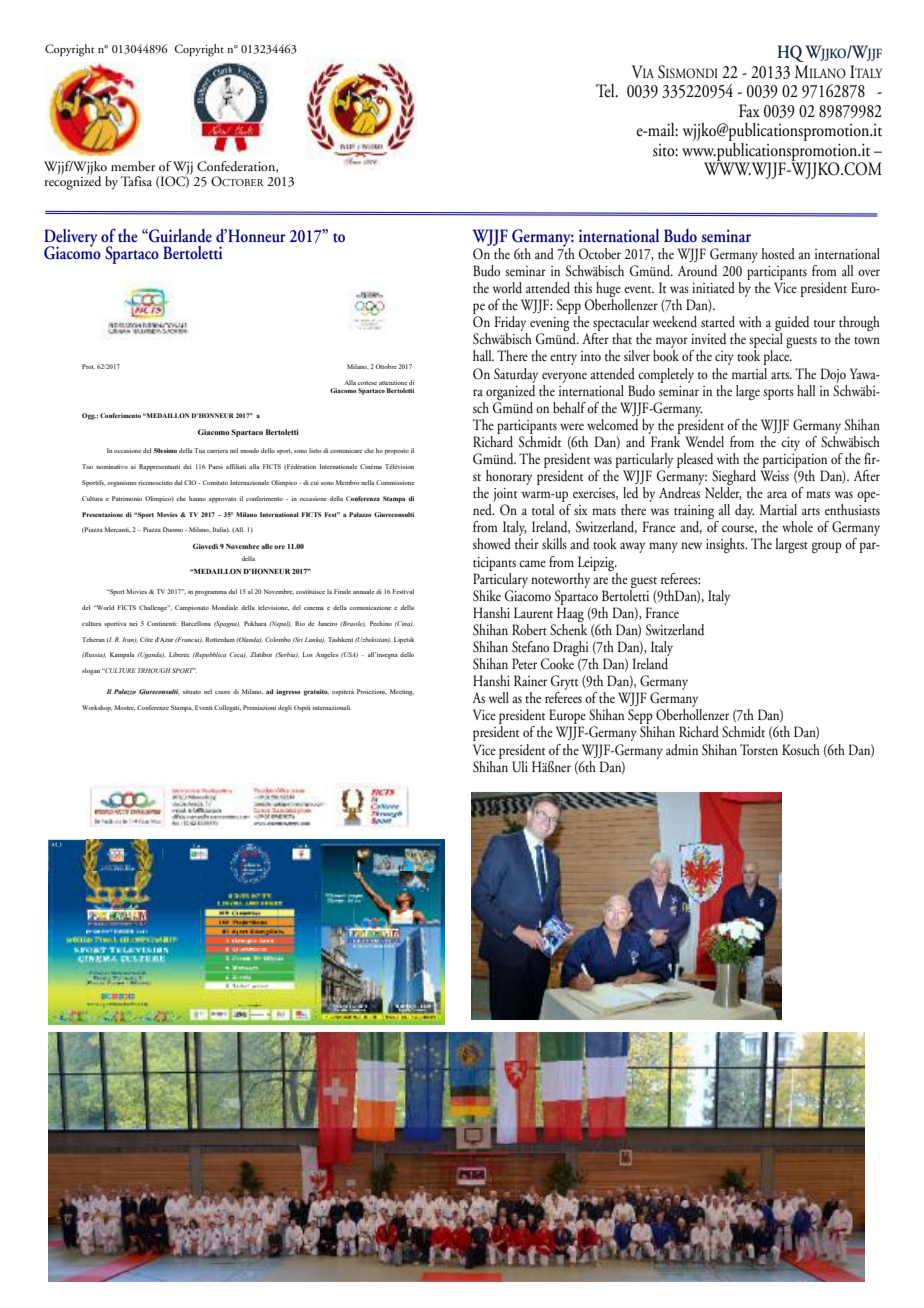 This page has width=924, height=1308. Describe the element at coordinates (97, 708) in the page. I see `Workshop` at that location.
